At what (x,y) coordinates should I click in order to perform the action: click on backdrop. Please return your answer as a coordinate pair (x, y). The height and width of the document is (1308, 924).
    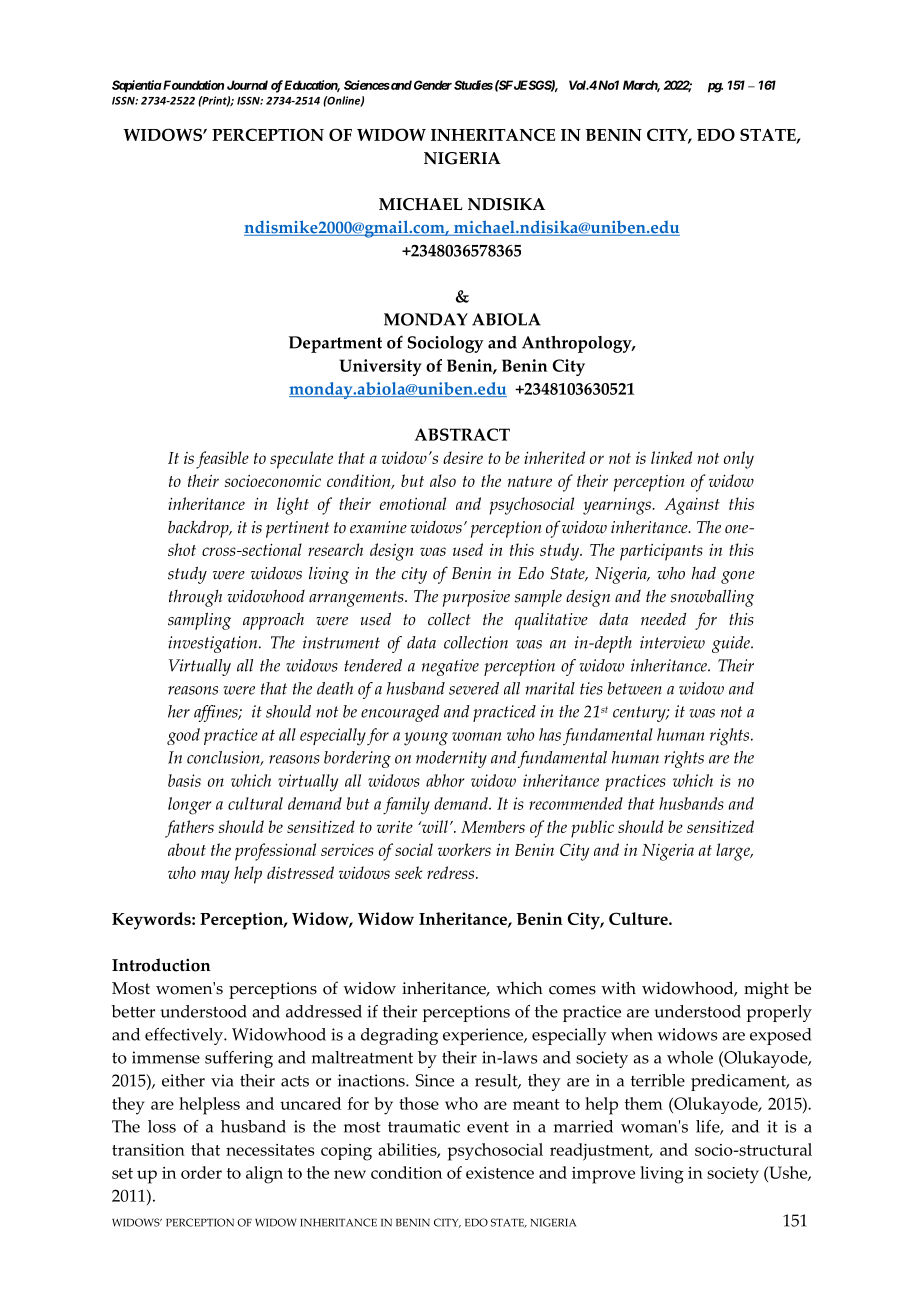
    Looking at the image, I should click on (199, 529).
